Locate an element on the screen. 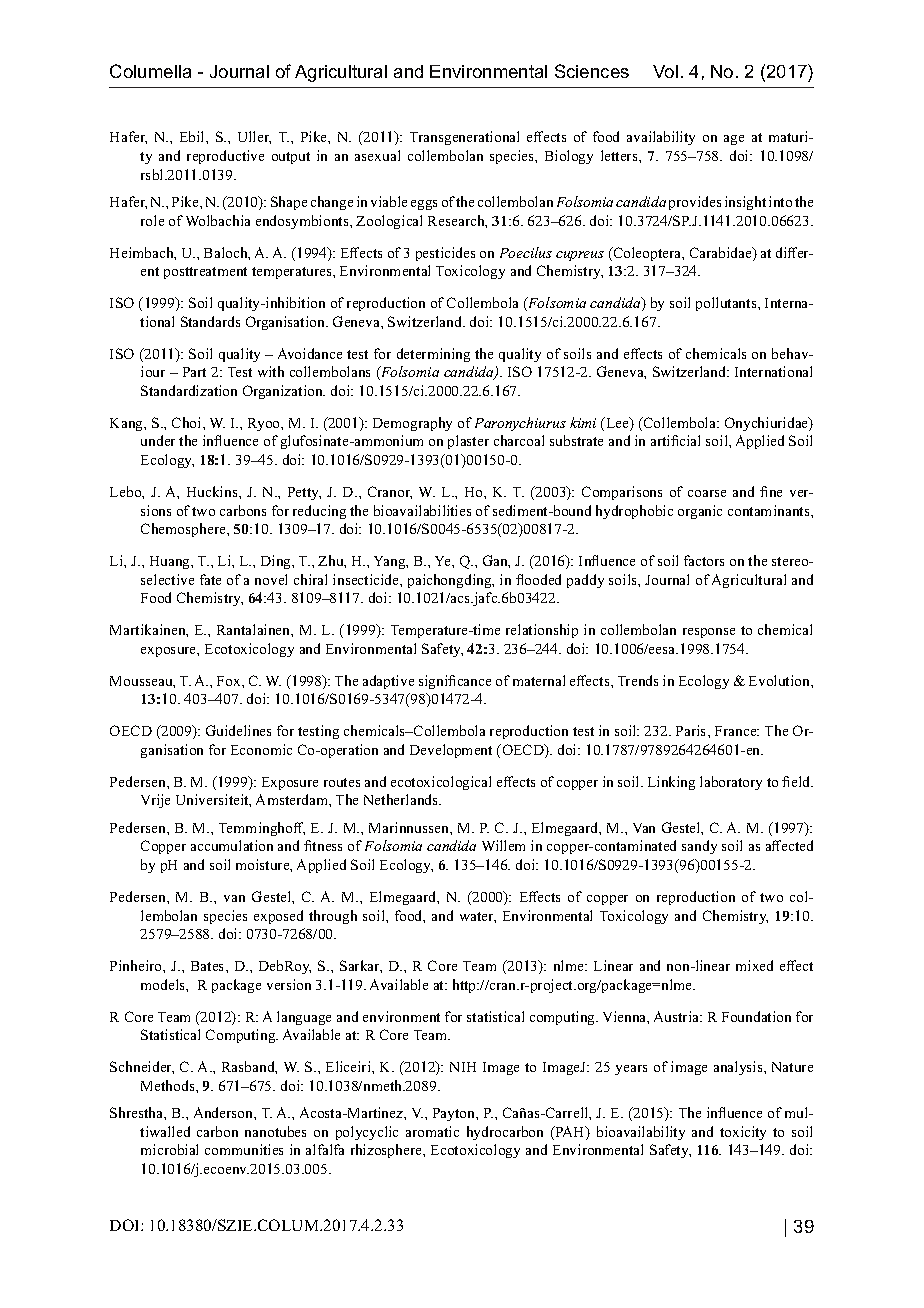  artificial is located at coordinates (675, 440).
